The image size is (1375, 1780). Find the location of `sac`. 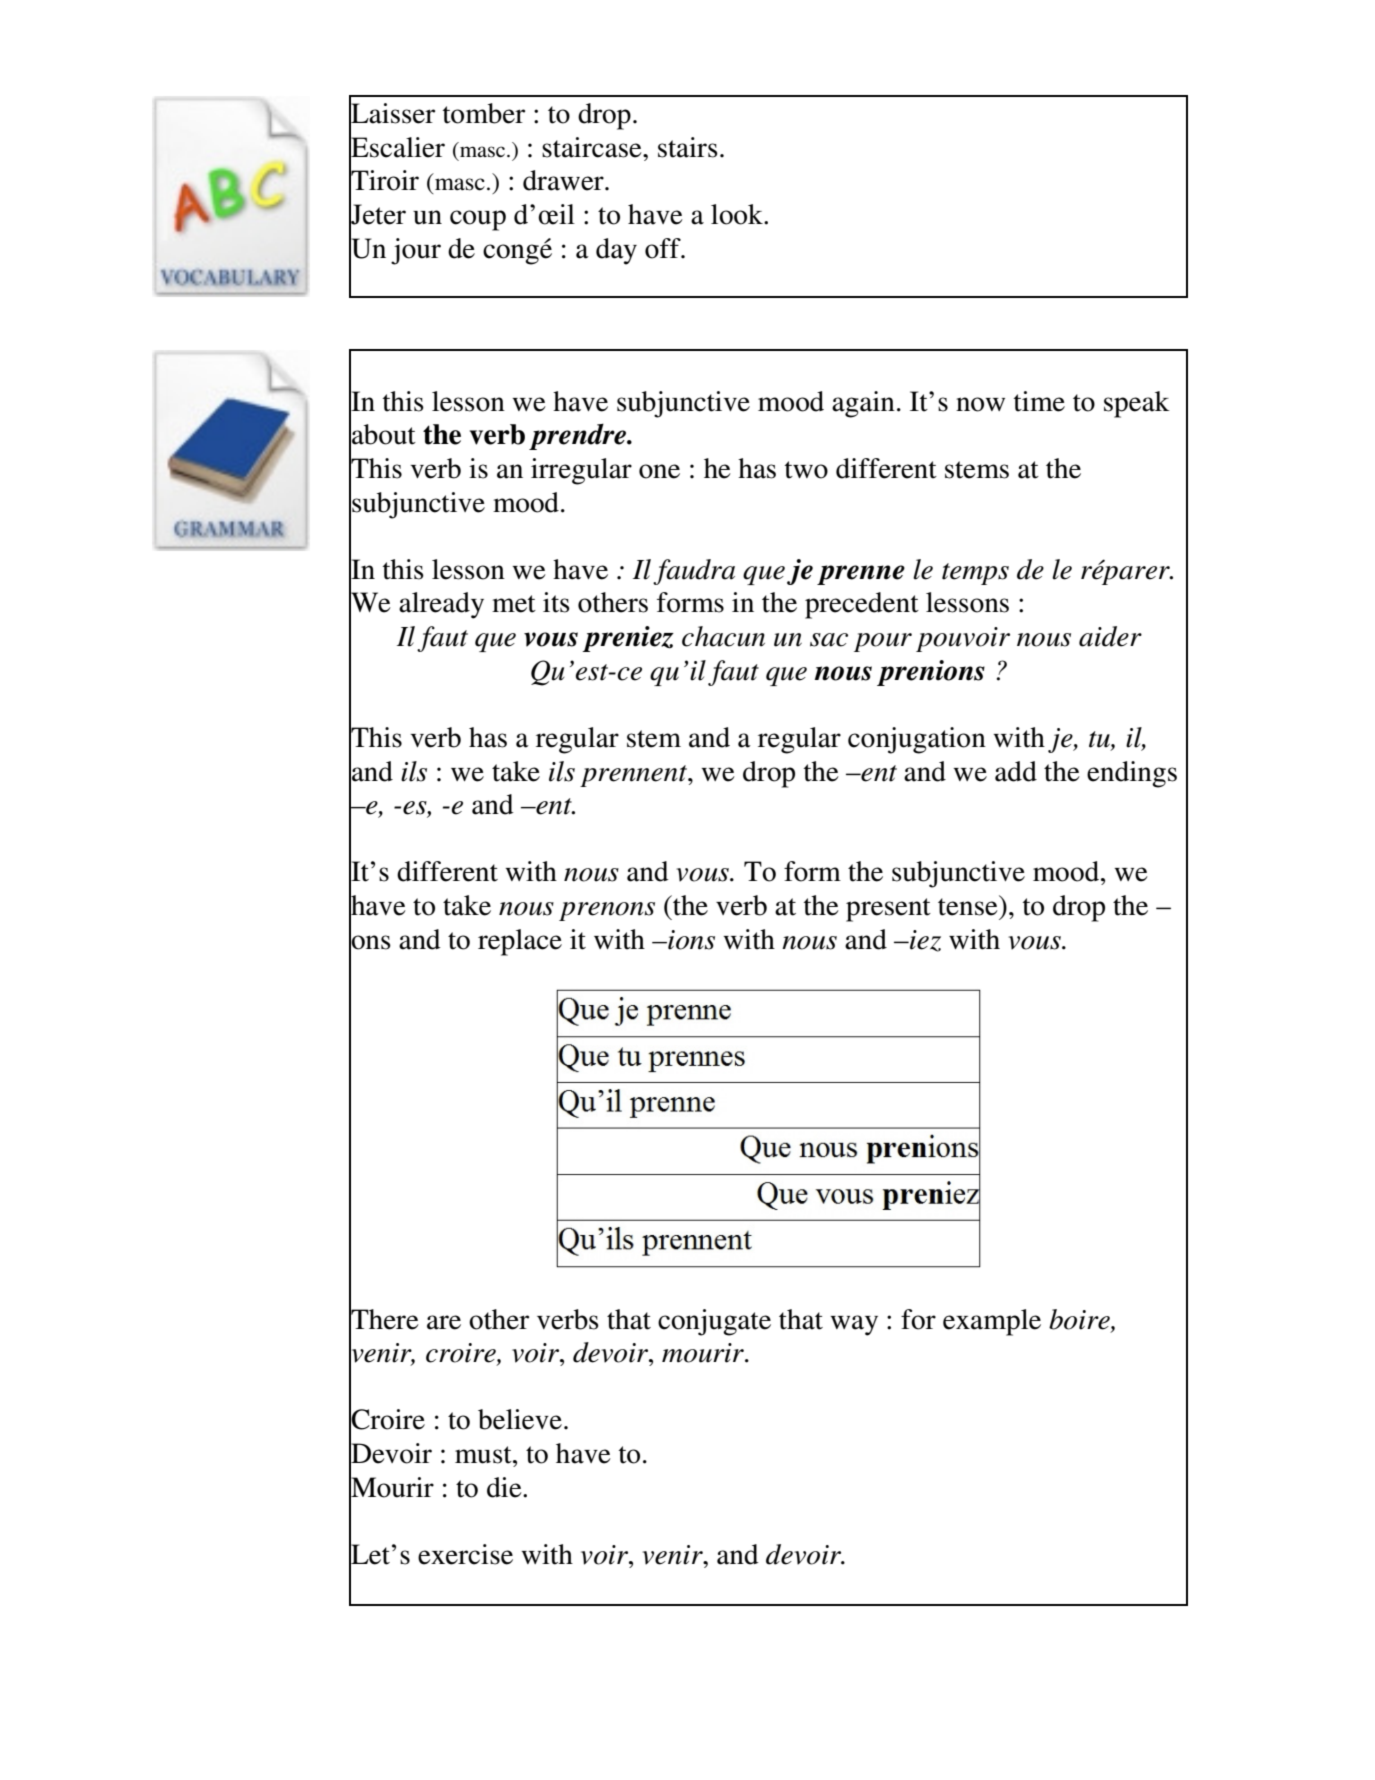

sac is located at coordinates (829, 640).
